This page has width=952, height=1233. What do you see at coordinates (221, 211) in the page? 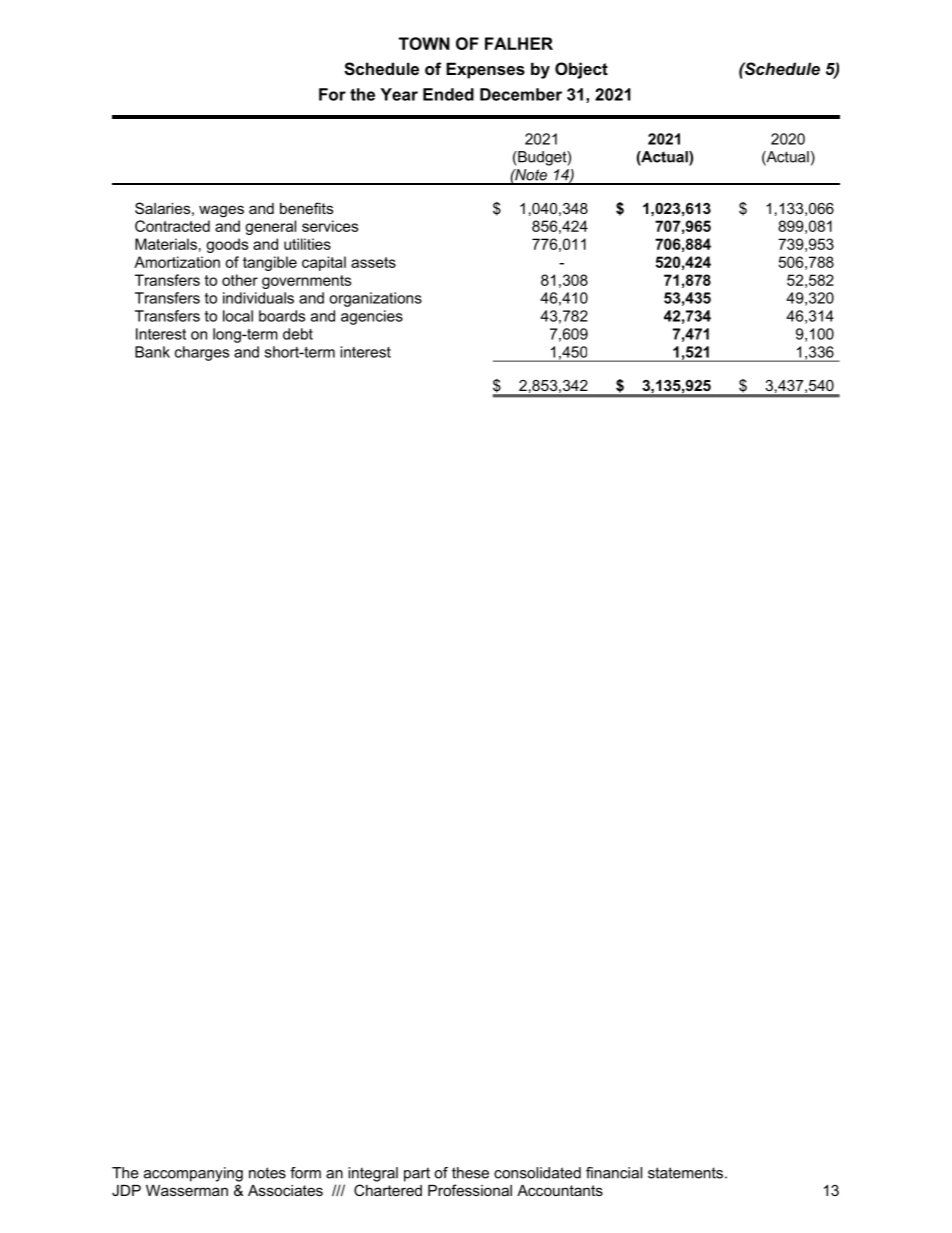
I see `wages` at bounding box center [221, 211].
